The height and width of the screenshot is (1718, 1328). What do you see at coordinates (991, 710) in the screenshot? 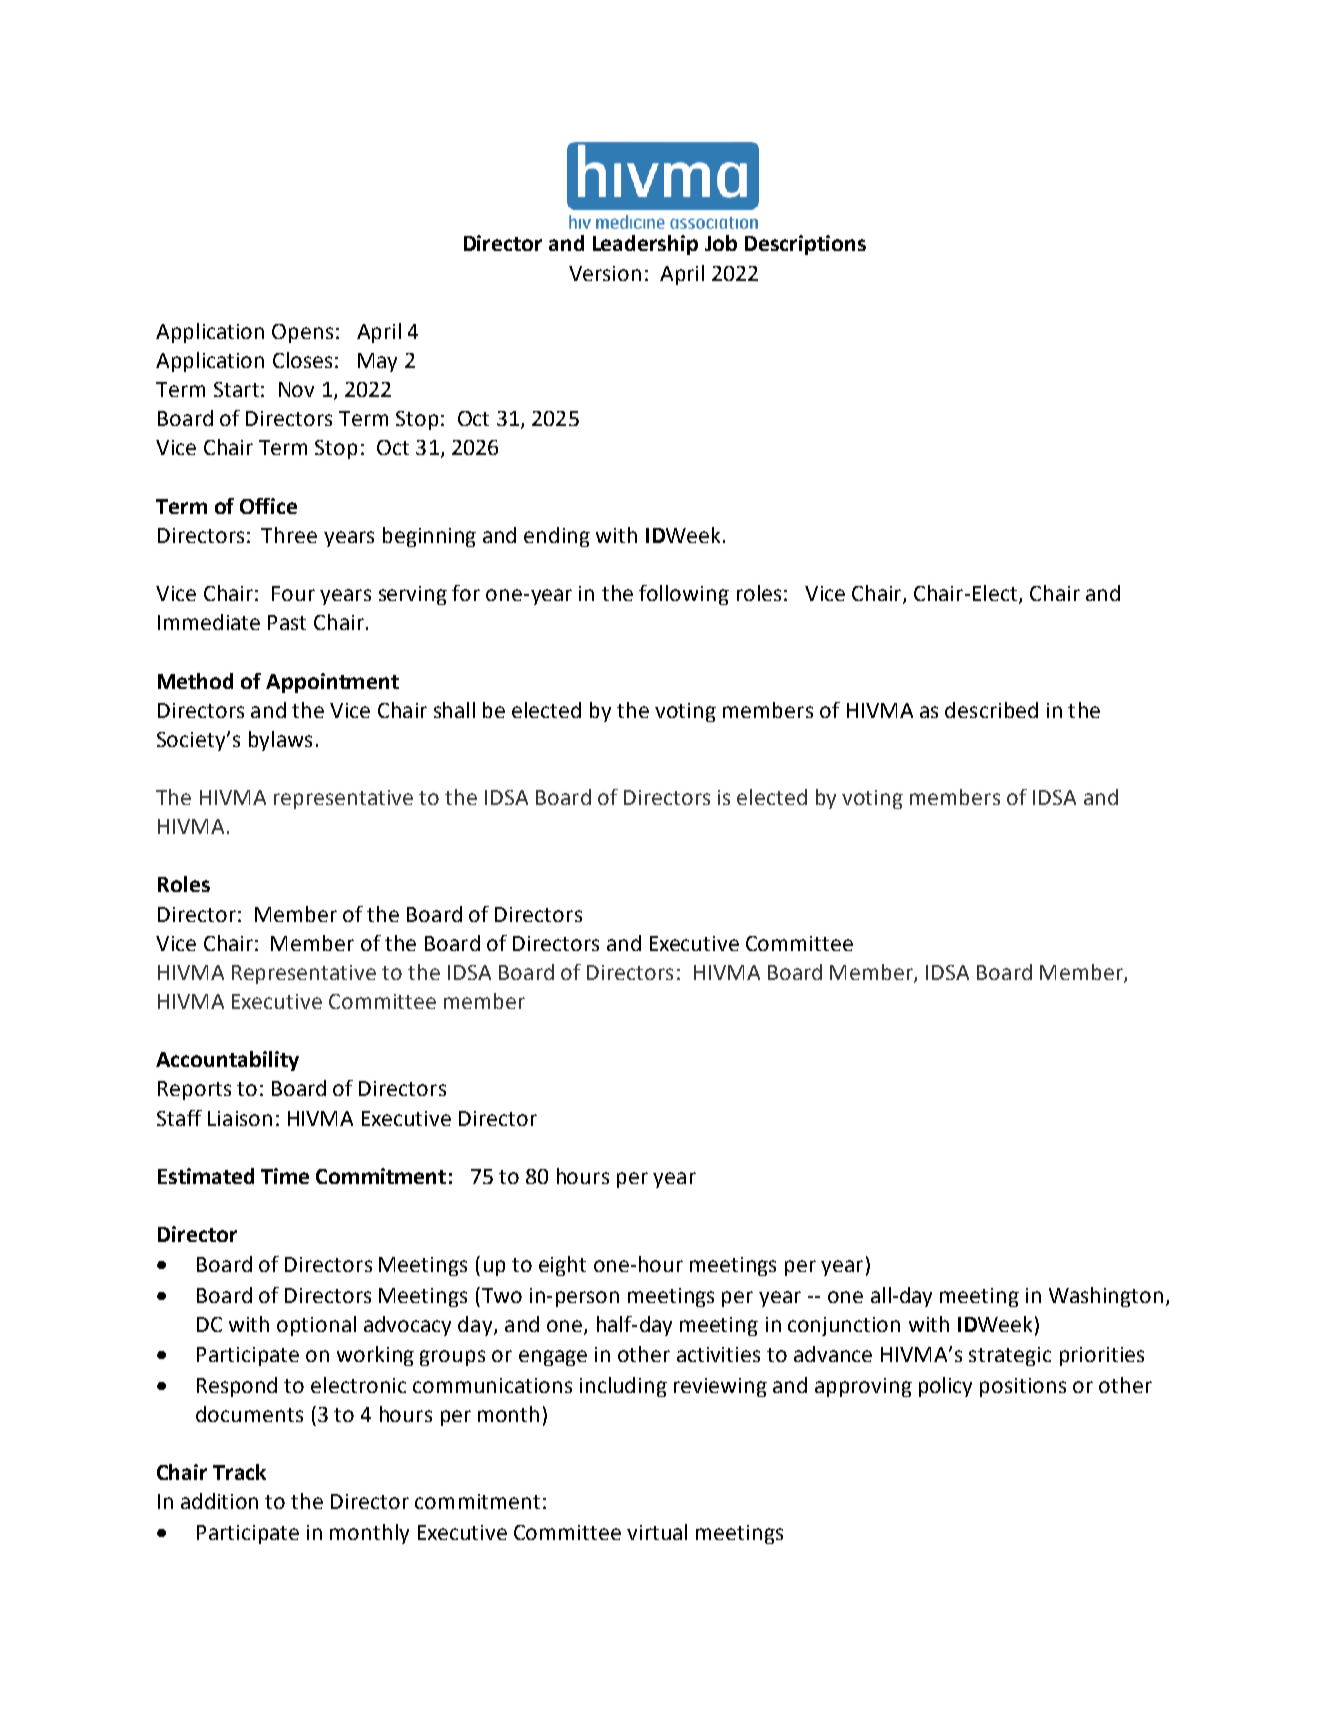
I see `described` at bounding box center [991, 710].
